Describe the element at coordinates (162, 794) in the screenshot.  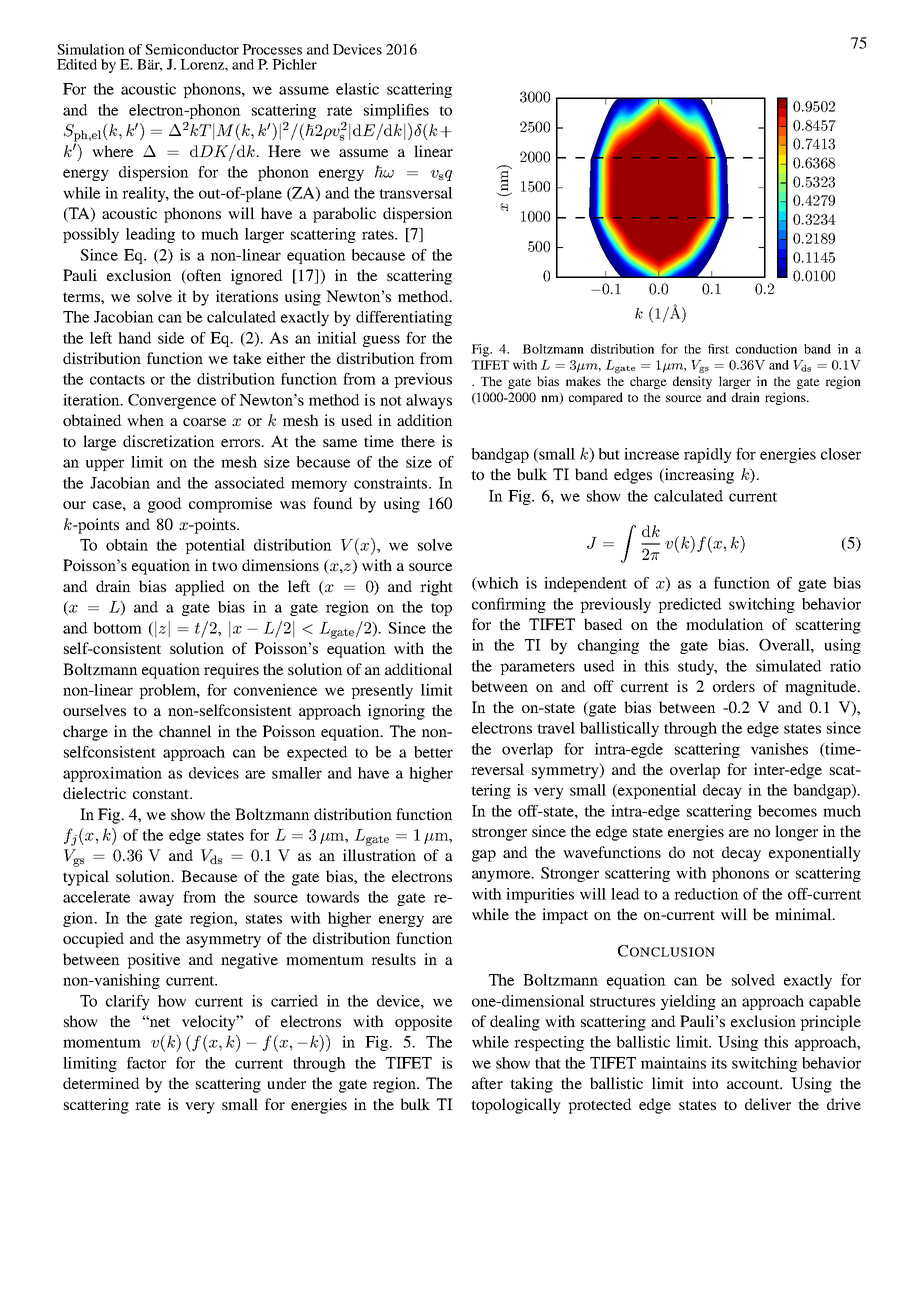
I see `constant` at that location.
